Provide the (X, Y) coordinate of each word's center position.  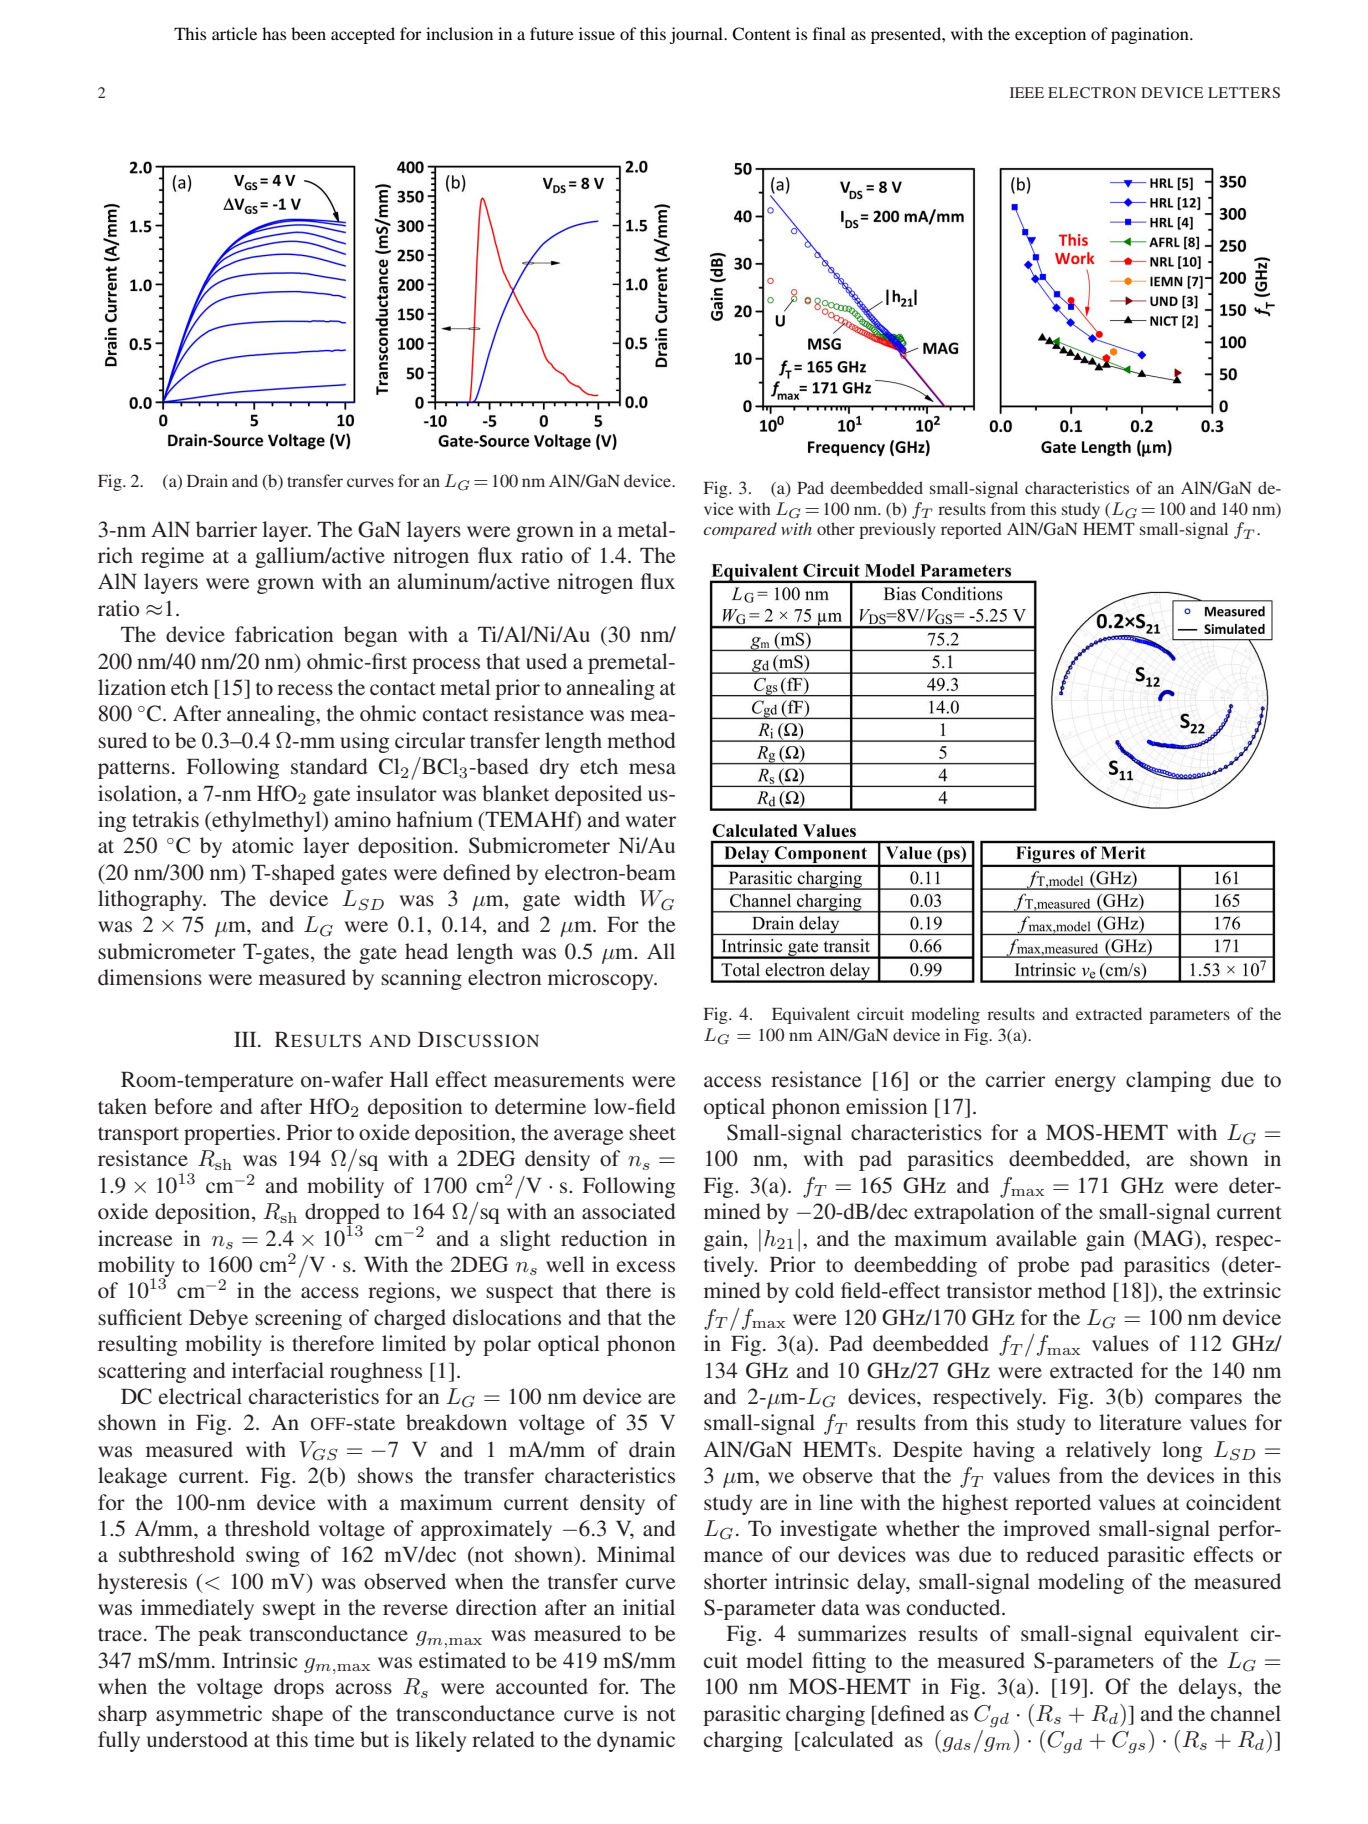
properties (229, 1134)
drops (299, 1688)
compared (740, 530)
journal (697, 35)
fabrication (284, 634)
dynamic (636, 1741)
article (234, 33)
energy (1085, 1084)
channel (1246, 1713)
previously (897, 530)
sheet (652, 1132)
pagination (1151, 35)
